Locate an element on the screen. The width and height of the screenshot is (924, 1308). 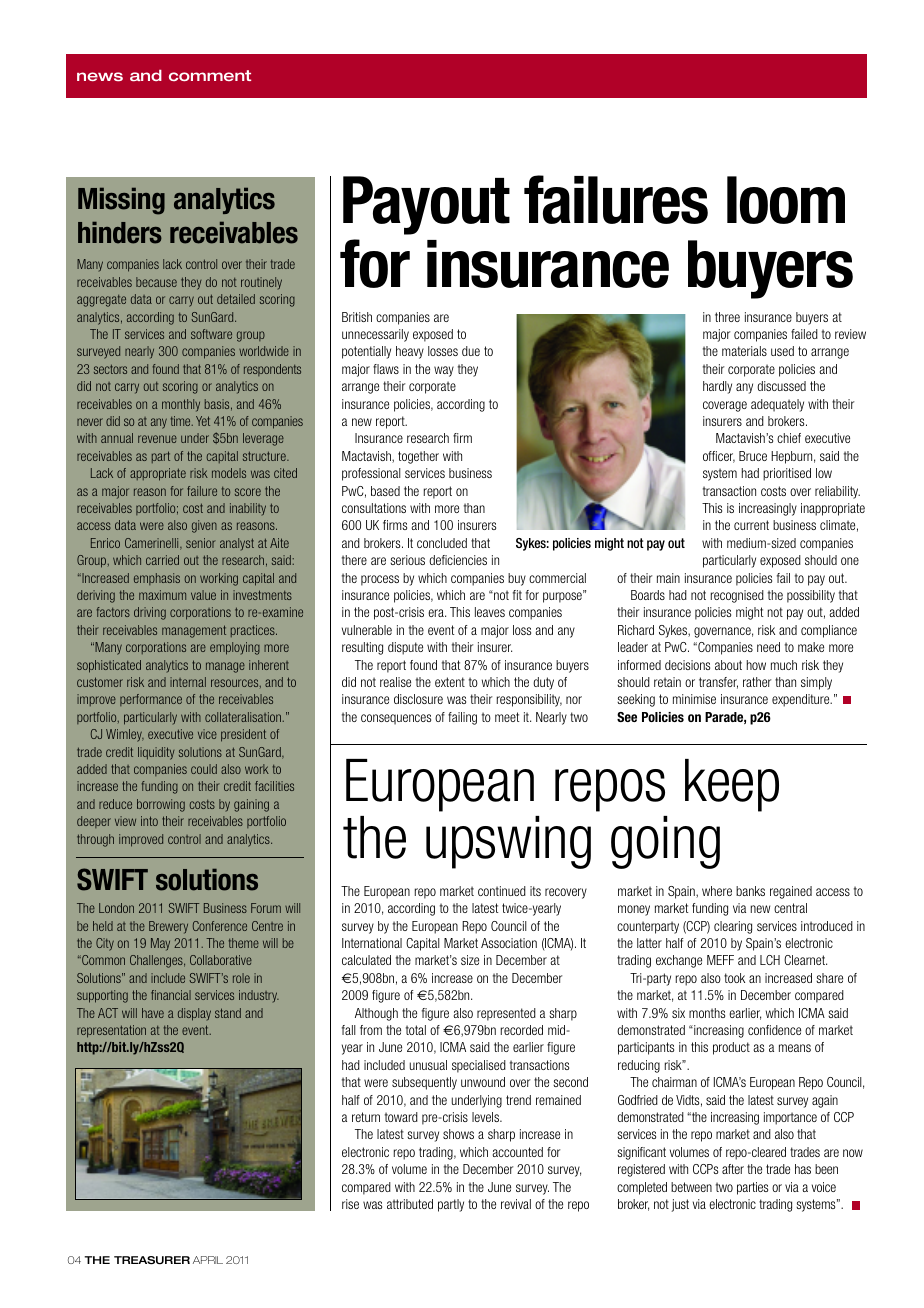
internal is located at coordinates (188, 682).
